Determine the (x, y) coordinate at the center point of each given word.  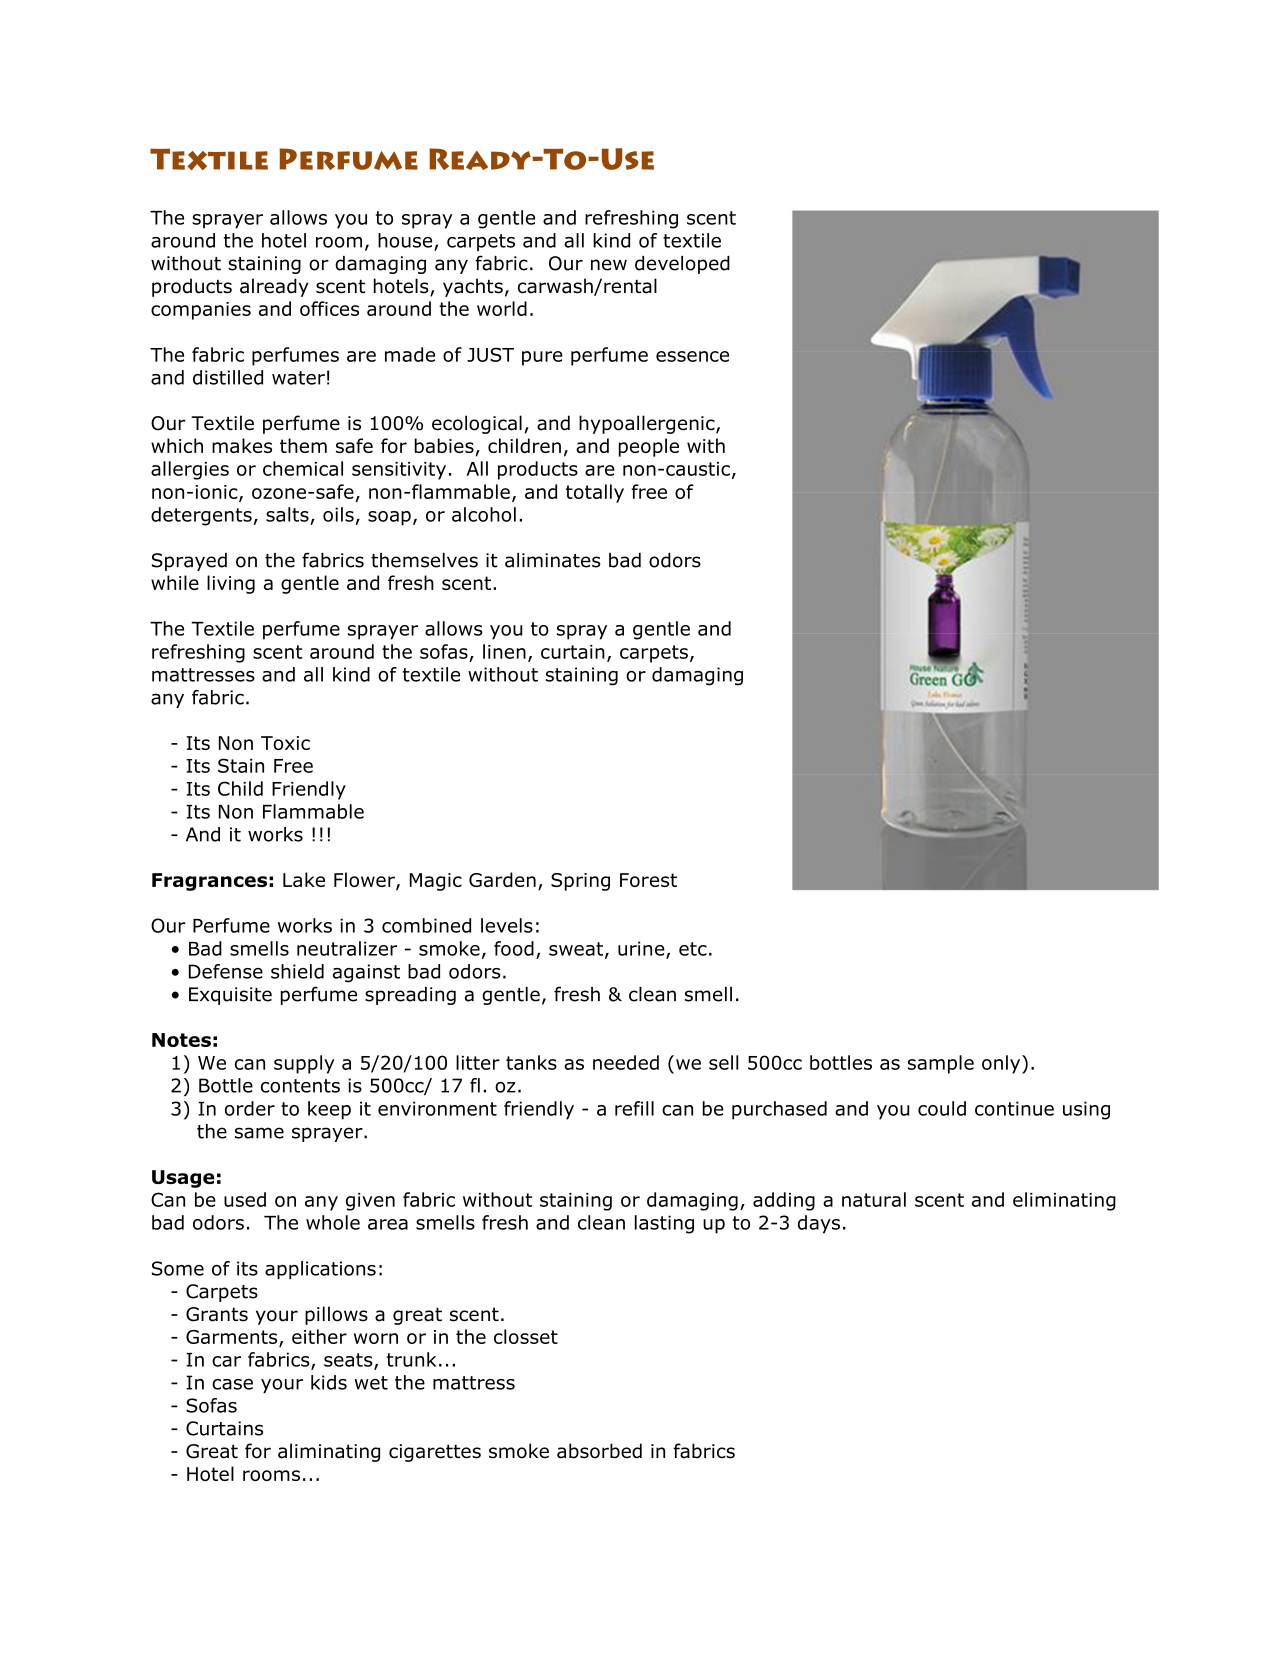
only (1002, 1064)
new (609, 265)
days (819, 1224)
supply (304, 1064)
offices (329, 308)
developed (682, 265)
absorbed (599, 1451)
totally (595, 493)
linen (504, 651)
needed (626, 1062)
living (231, 584)
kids (329, 1382)
